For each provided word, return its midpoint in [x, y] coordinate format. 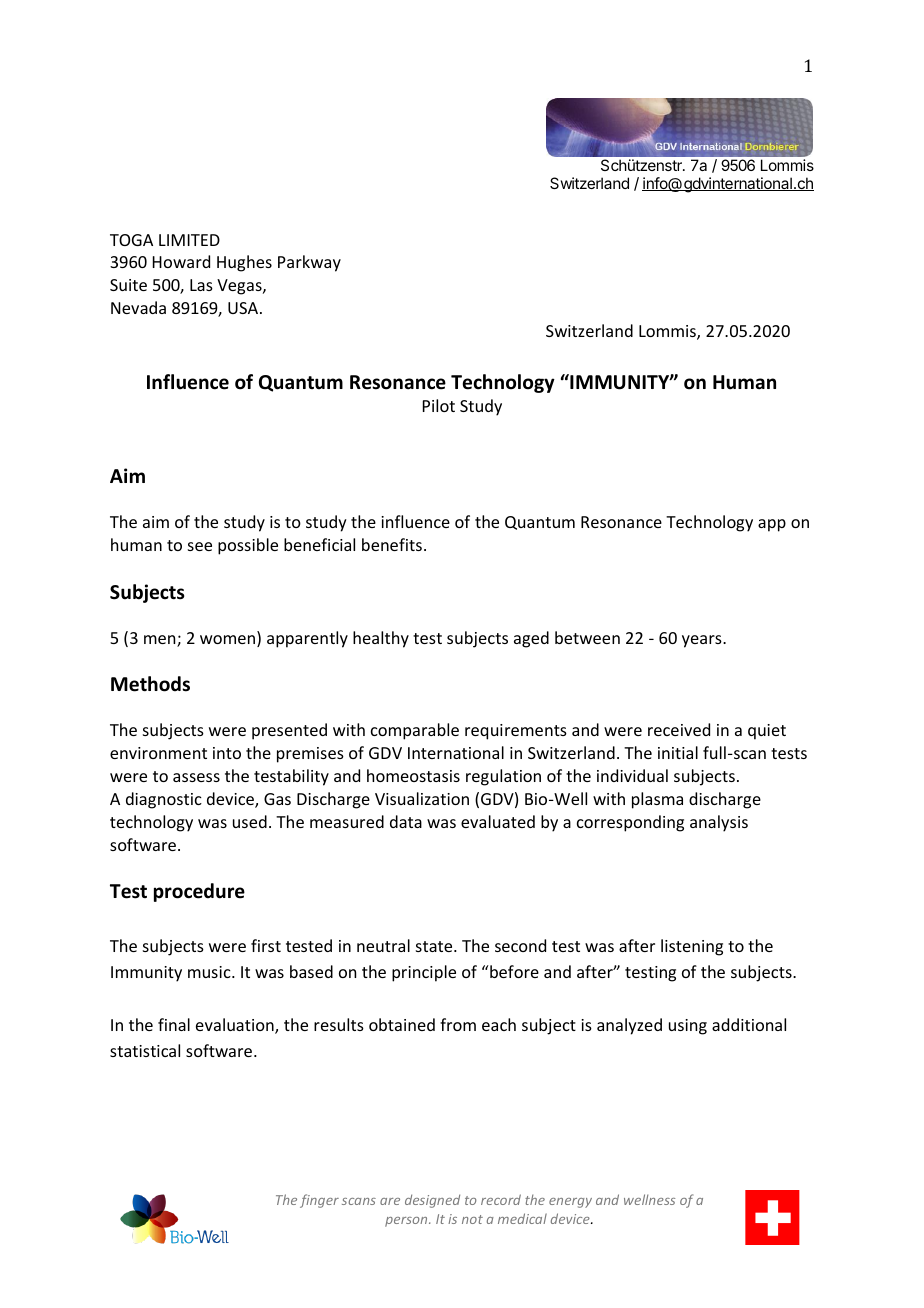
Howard [181, 261]
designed [432, 1201]
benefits [392, 544]
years [703, 641]
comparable [415, 731]
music [210, 972]
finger [319, 1201]
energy [570, 1203]
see [200, 546]
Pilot [439, 405]
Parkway [309, 263]
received [679, 729]
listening [692, 947]
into [227, 753]
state [435, 946]
